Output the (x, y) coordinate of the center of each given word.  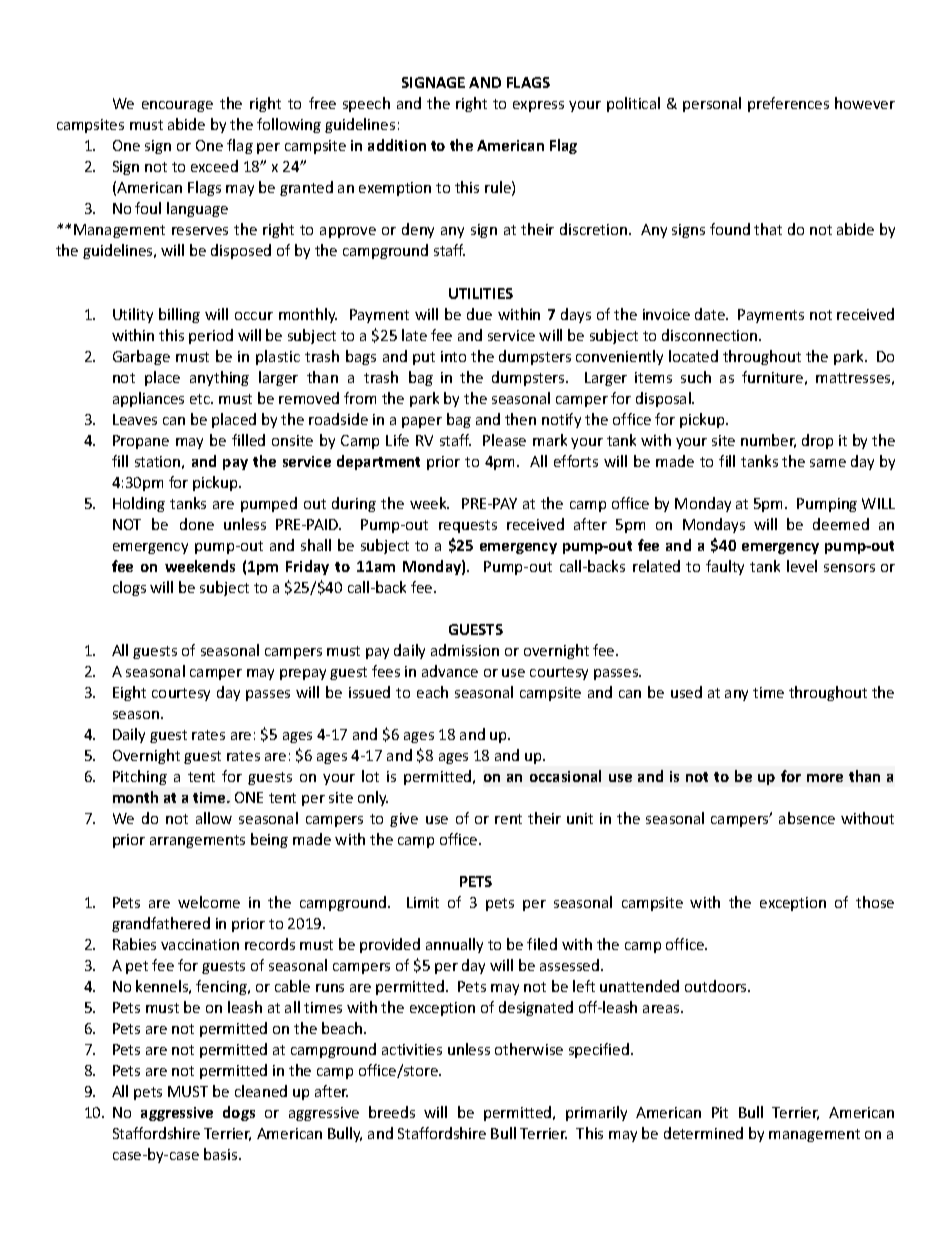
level (802, 566)
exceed (214, 166)
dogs (239, 1113)
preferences (788, 104)
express (538, 106)
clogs (129, 588)
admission (465, 650)
